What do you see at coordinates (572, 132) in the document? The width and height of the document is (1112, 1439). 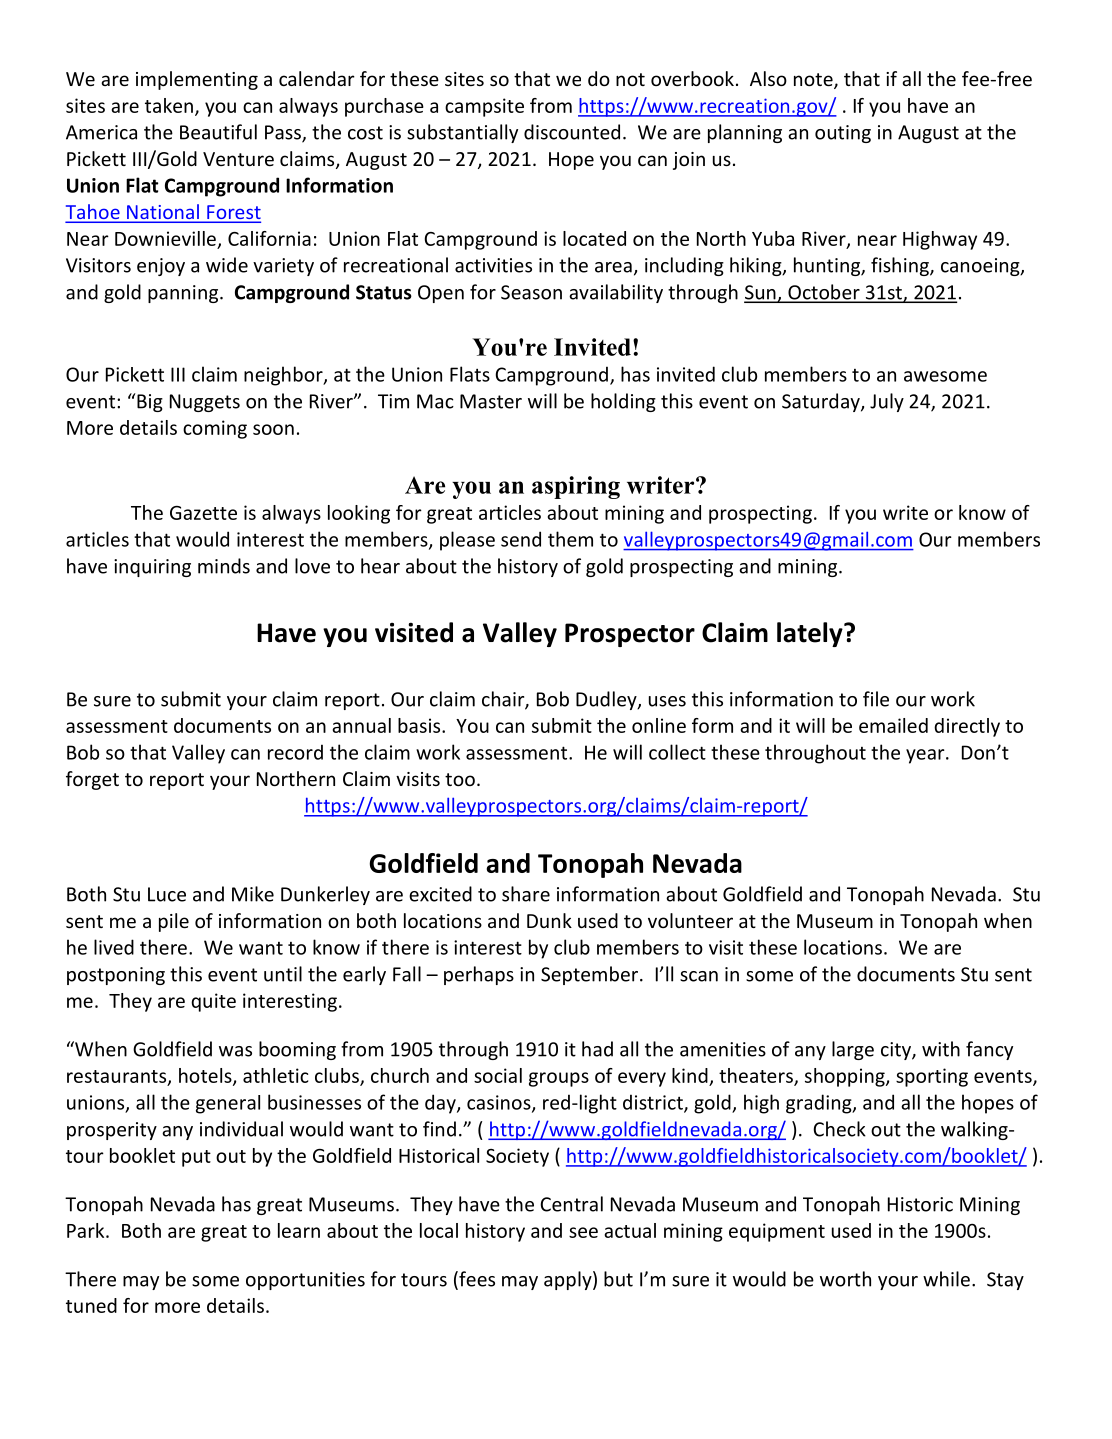 I see `discounted` at bounding box center [572, 132].
